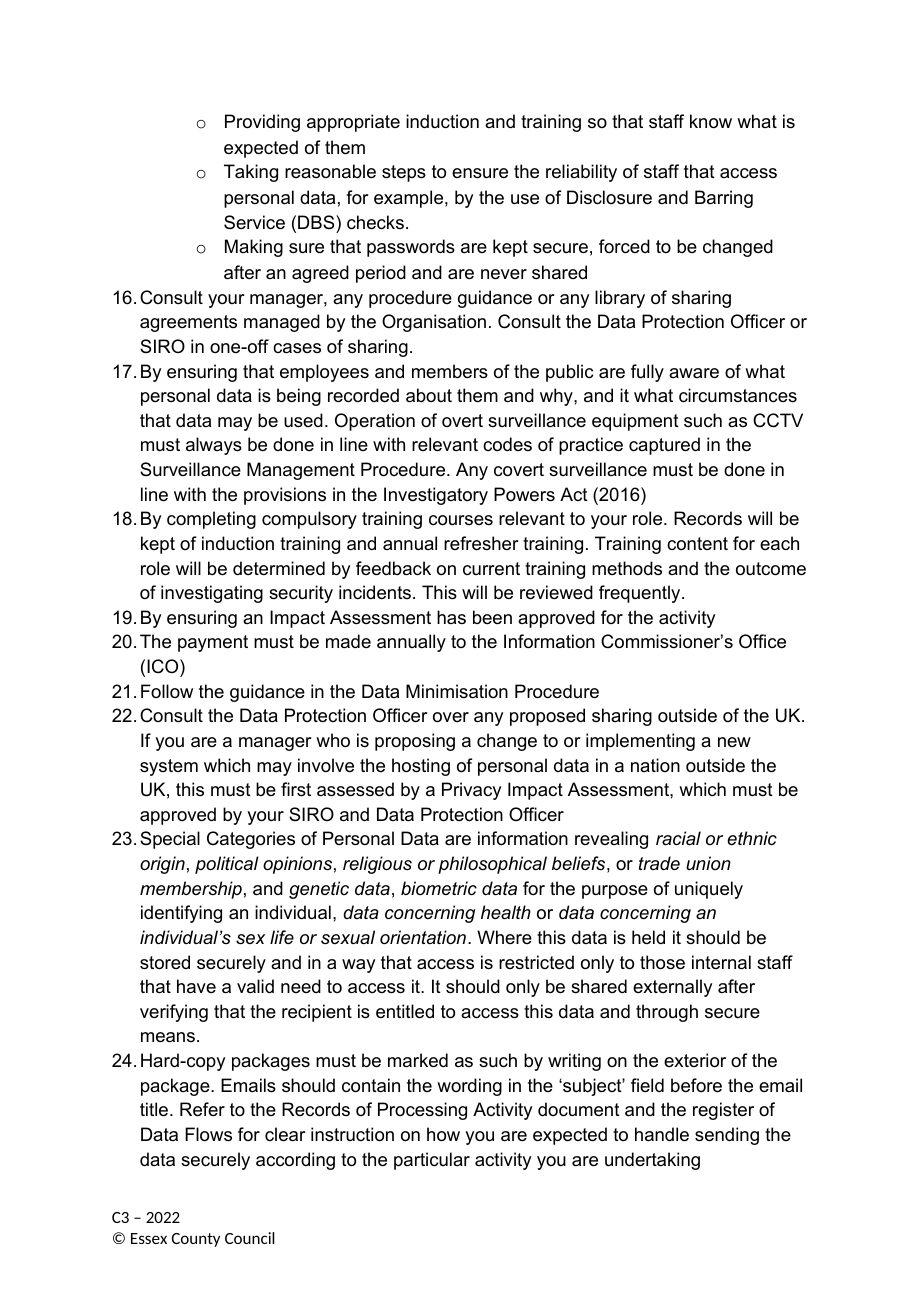 The height and width of the image is (1308, 924). Describe the element at coordinates (250, 1238) in the image. I see `Council` at that location.
